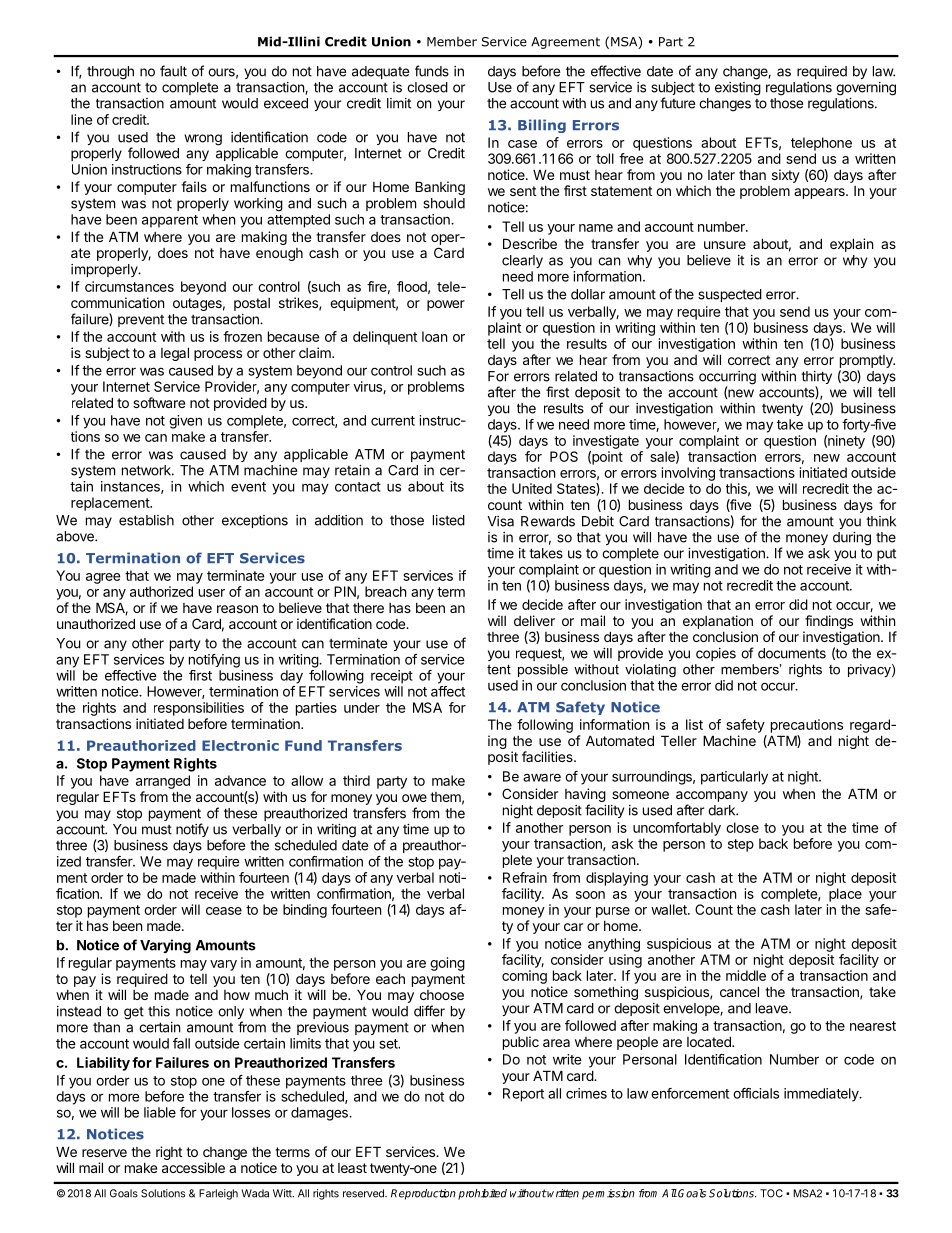 The image size is (952, 1233). Describe the element at coordinates (738, 89) in the document. I see `existing` at that location.
